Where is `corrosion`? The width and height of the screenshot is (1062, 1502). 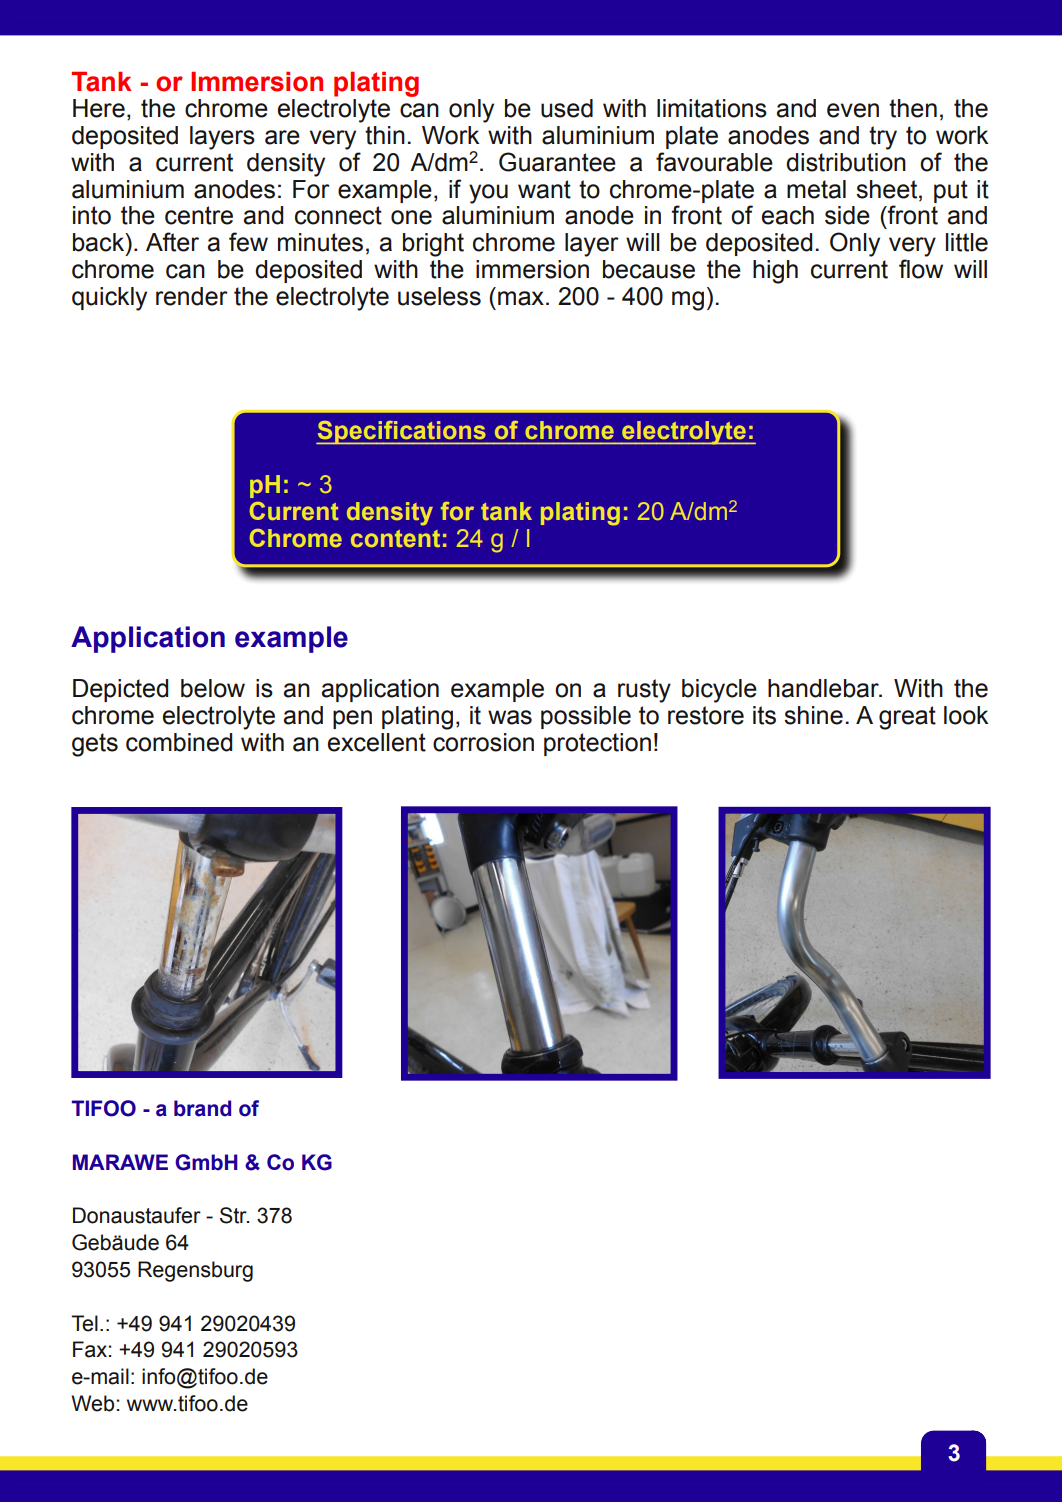 corrosion is located at coordinates (483, 742).
